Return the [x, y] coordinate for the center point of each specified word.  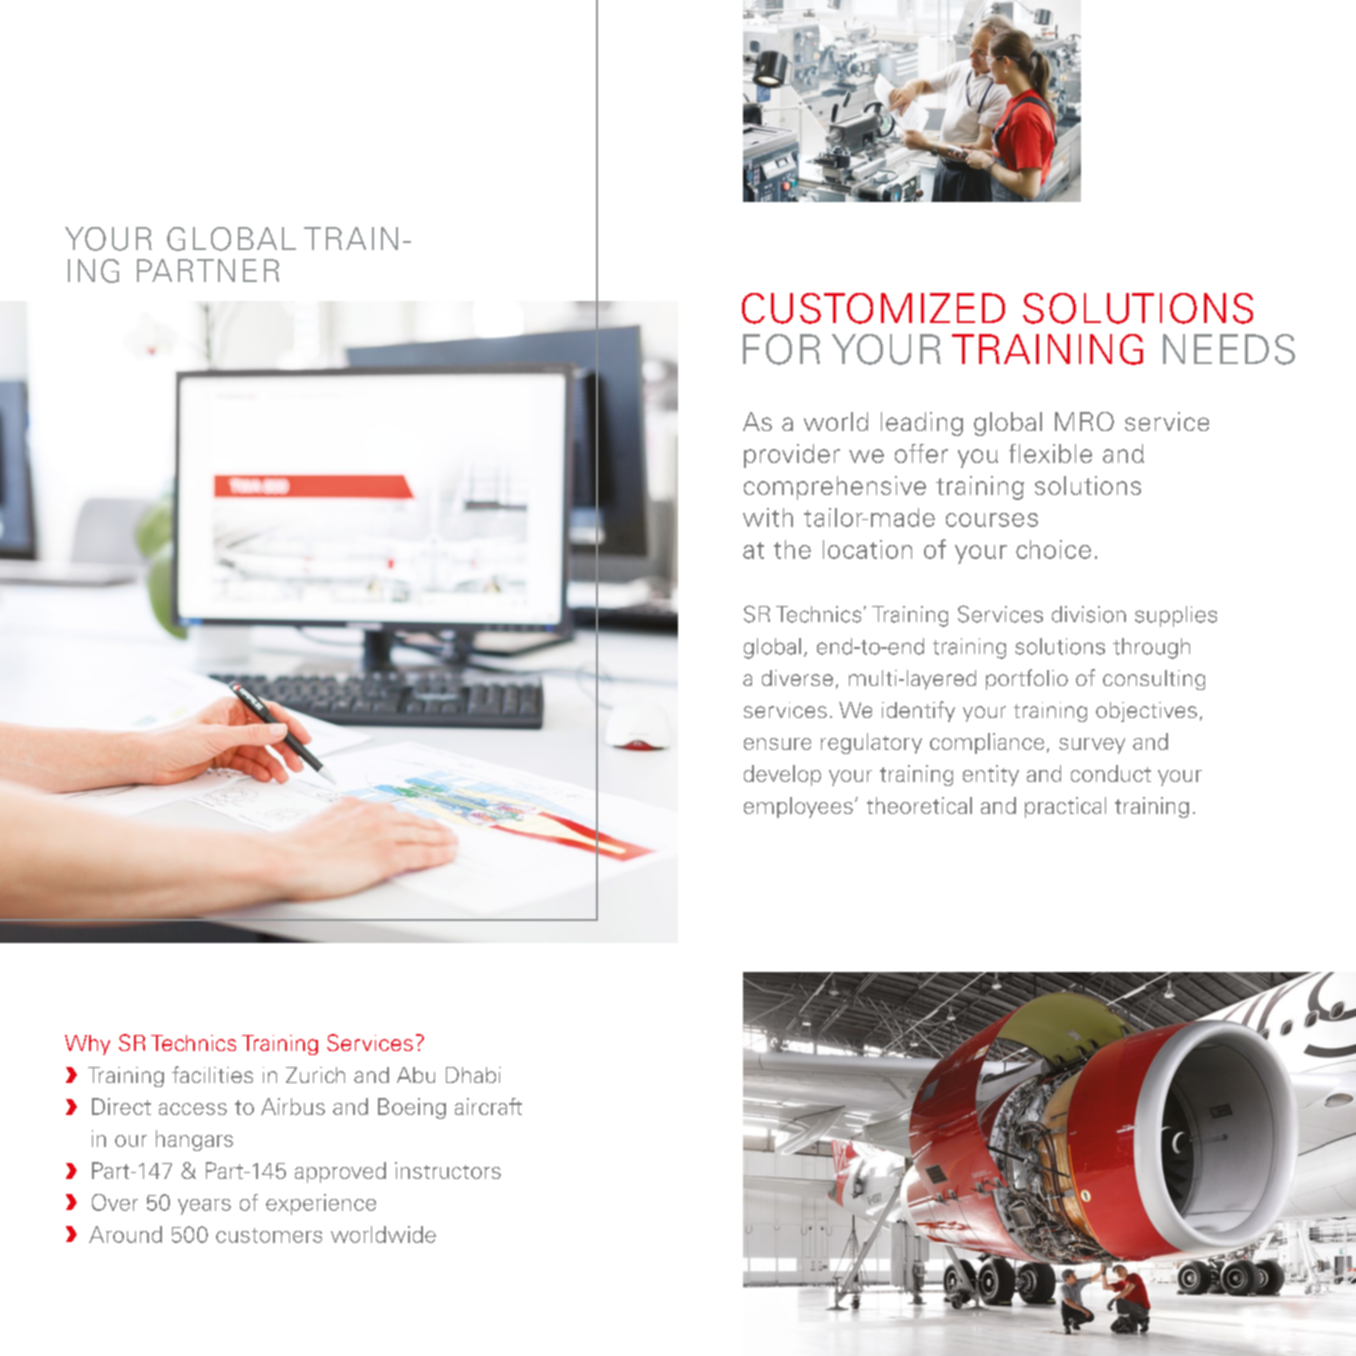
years [204, 1207]
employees [798, 807]
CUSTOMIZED [873, 308]
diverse [797, 678]
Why [87, 1045]
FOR [781, 349]
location [867, 549]
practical [1065, 807]
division [1089, 614]
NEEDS [1229, 349]
